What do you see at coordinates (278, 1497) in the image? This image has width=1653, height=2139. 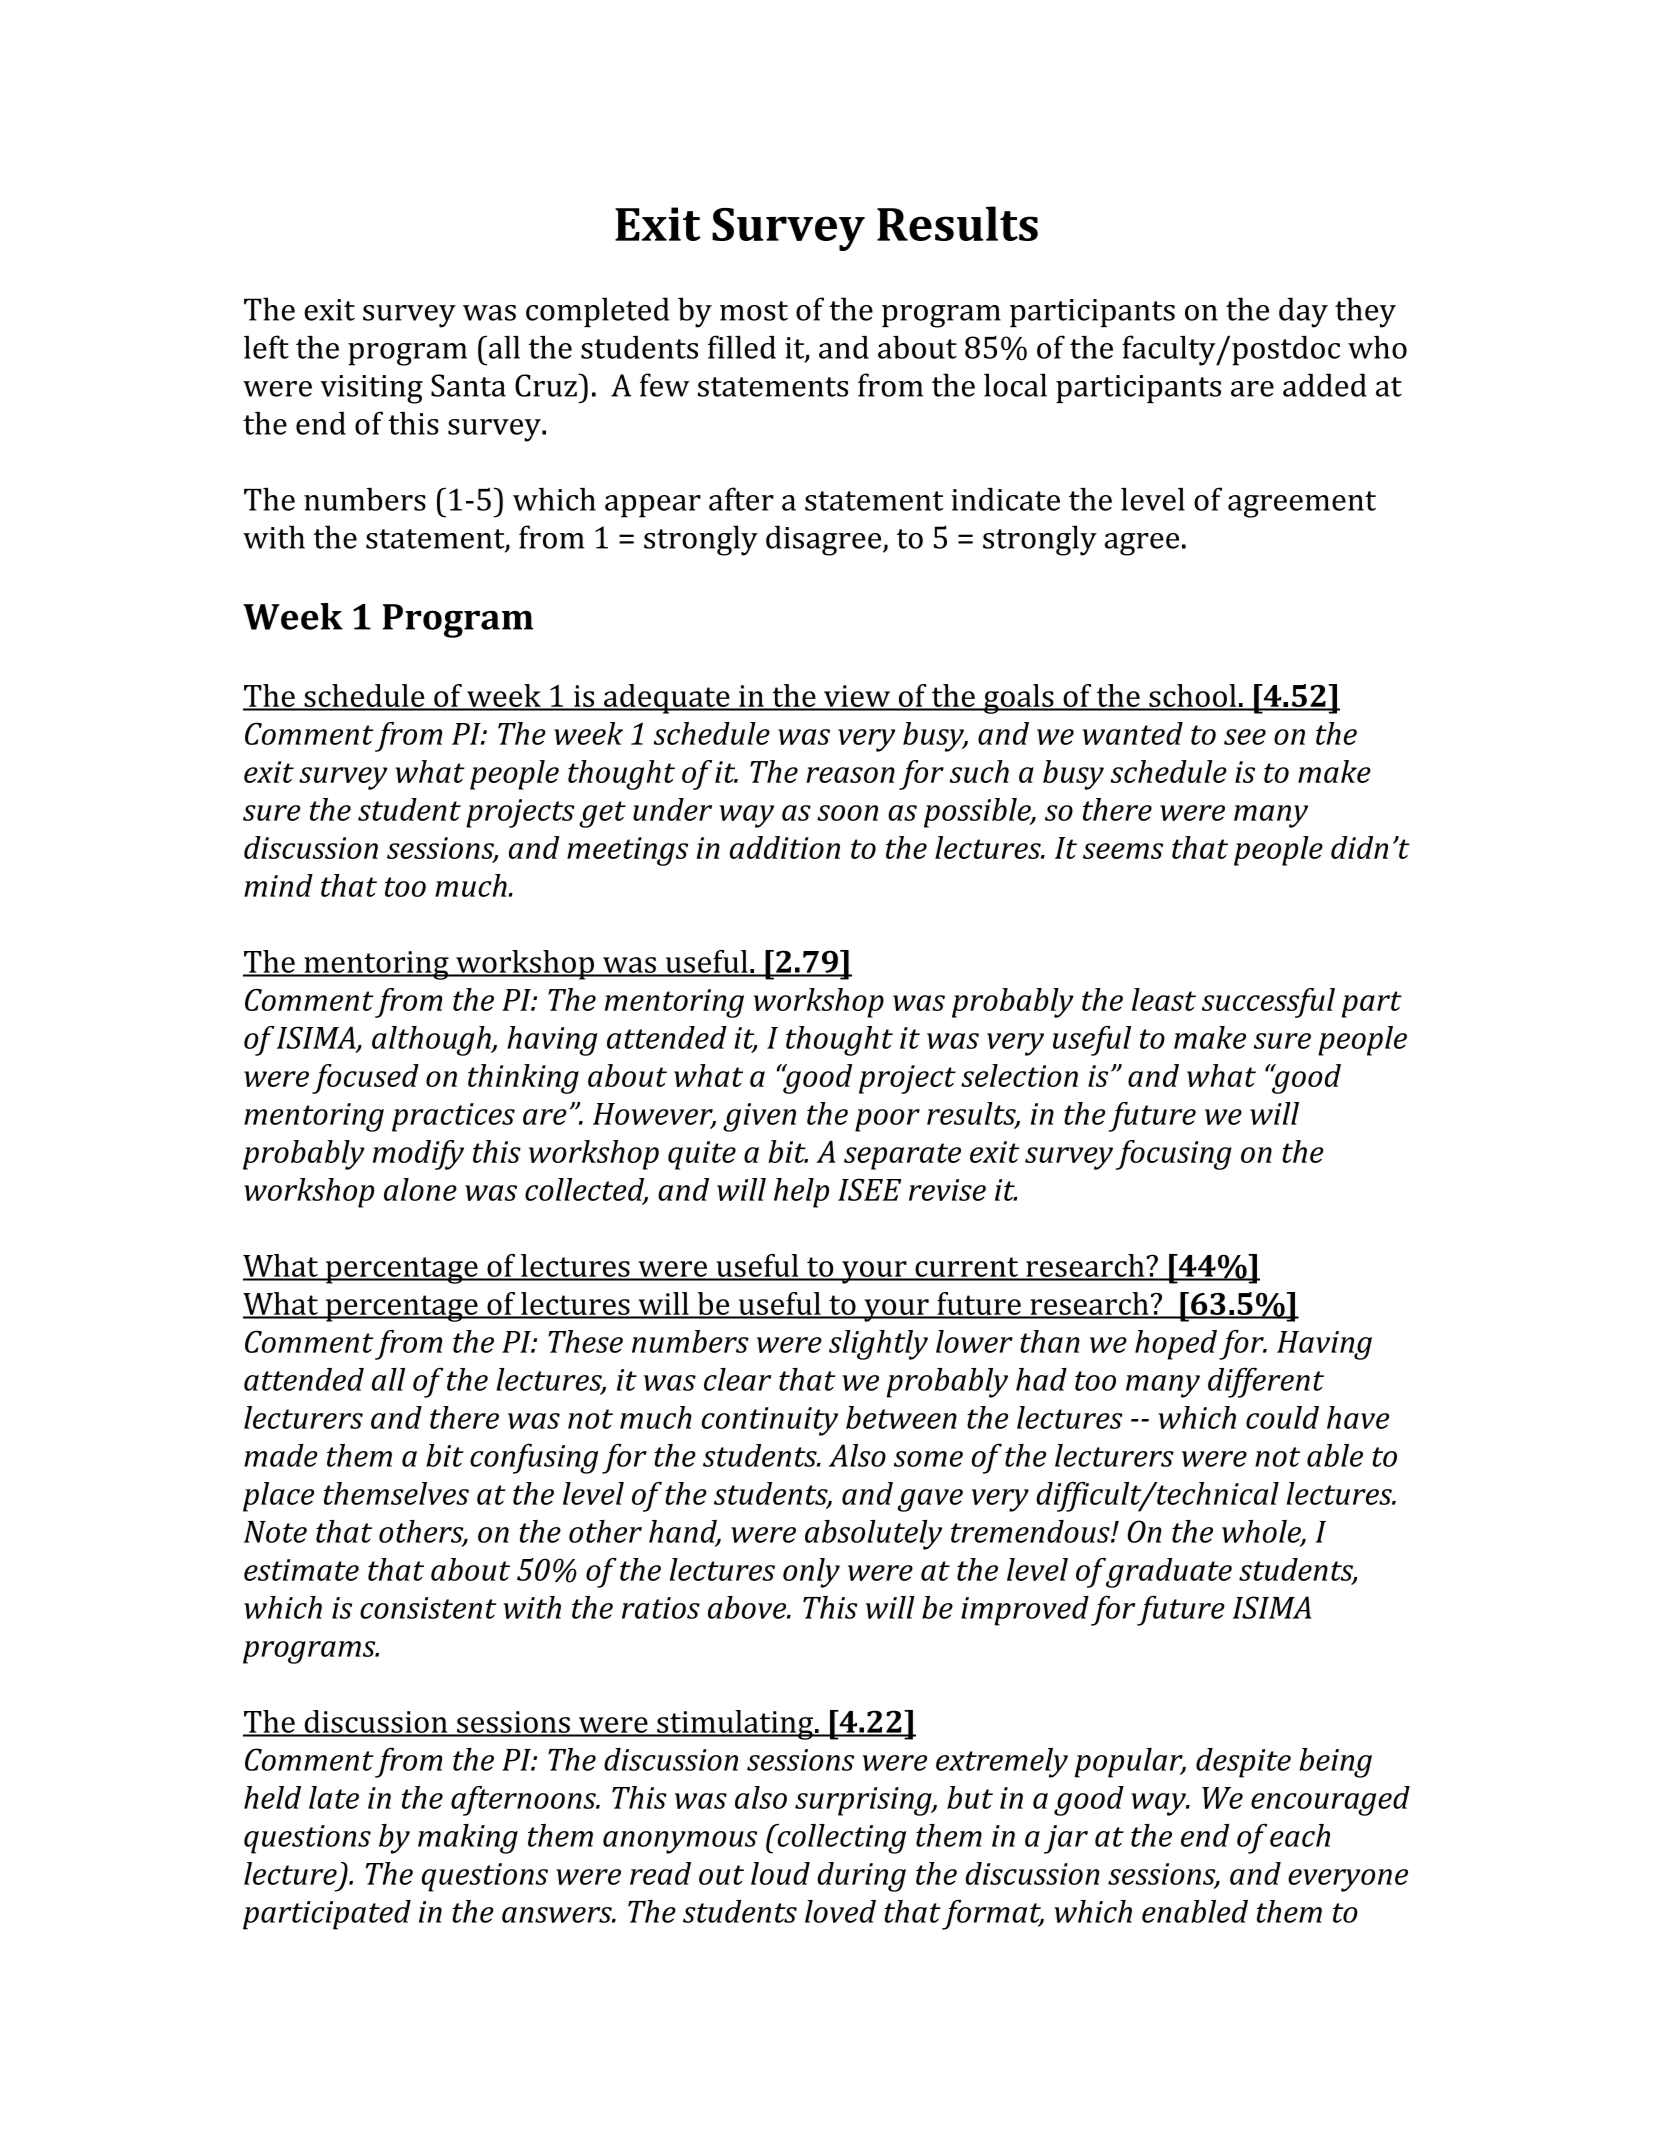 I see `place` at bounding box center [278, 1497].
